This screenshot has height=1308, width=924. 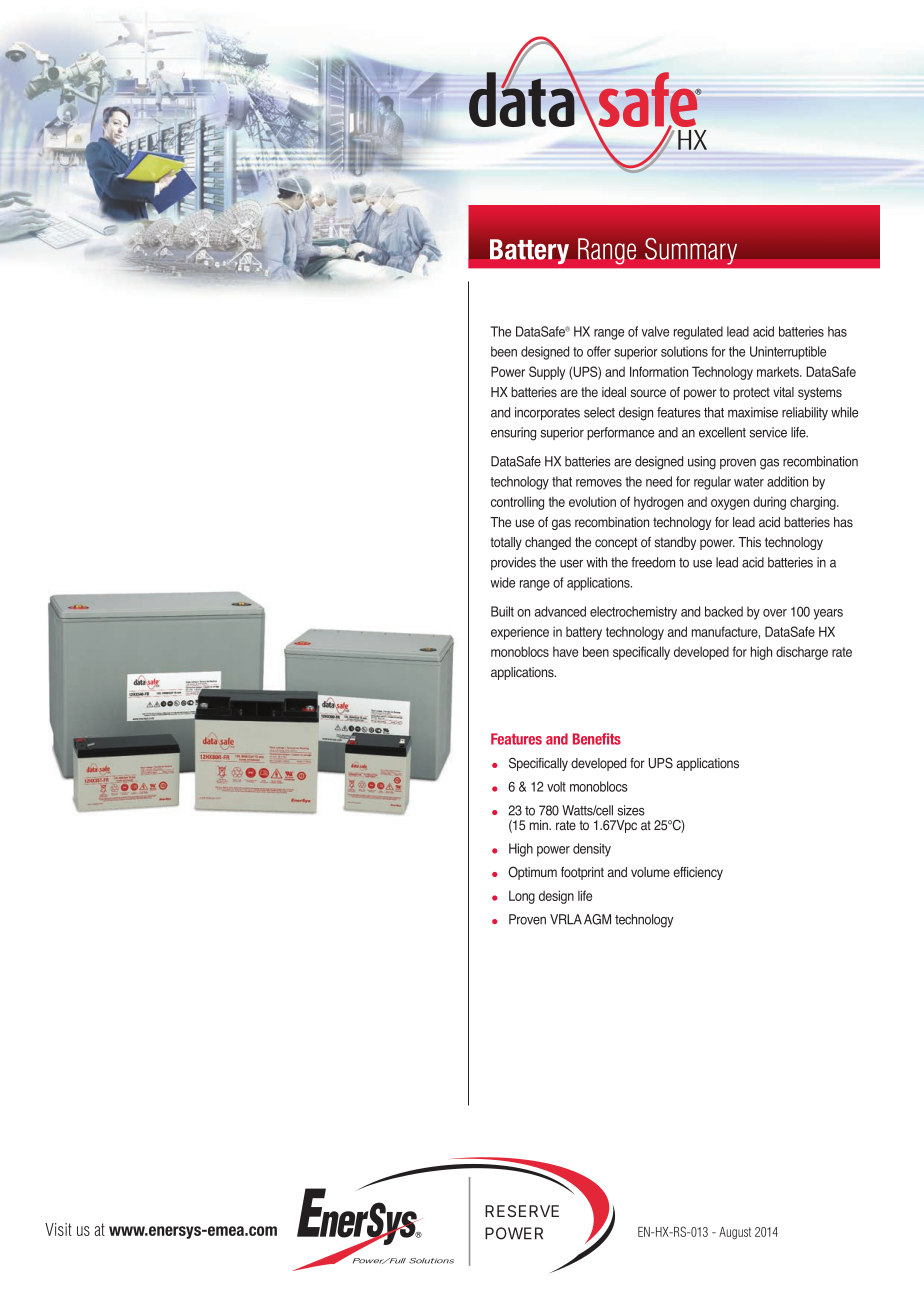 What do you see at coordinates (691, 251) in the screenshot?
I see `Summary` at bounding box center [691, 251].
